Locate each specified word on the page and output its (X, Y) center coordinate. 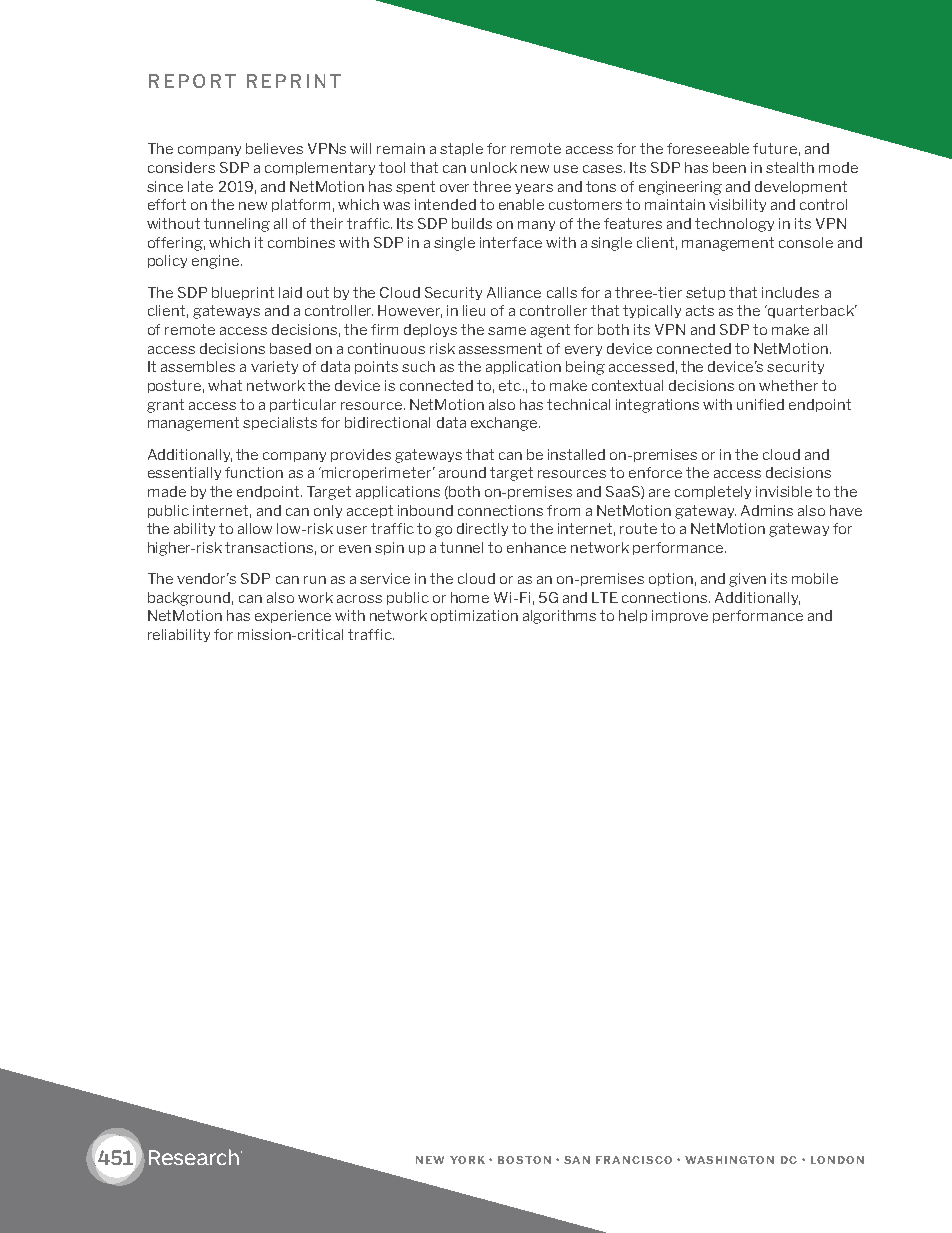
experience (293, 616)
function (254, 472)
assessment (500, 348)
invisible (784, 491)
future (775, 148)
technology (734, 225)
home (470, 597)
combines (301, 242)
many (536, 226)
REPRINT (294, 81)
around (462, 472)
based (290, 348)
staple (461, 149)
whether (788, 385)
